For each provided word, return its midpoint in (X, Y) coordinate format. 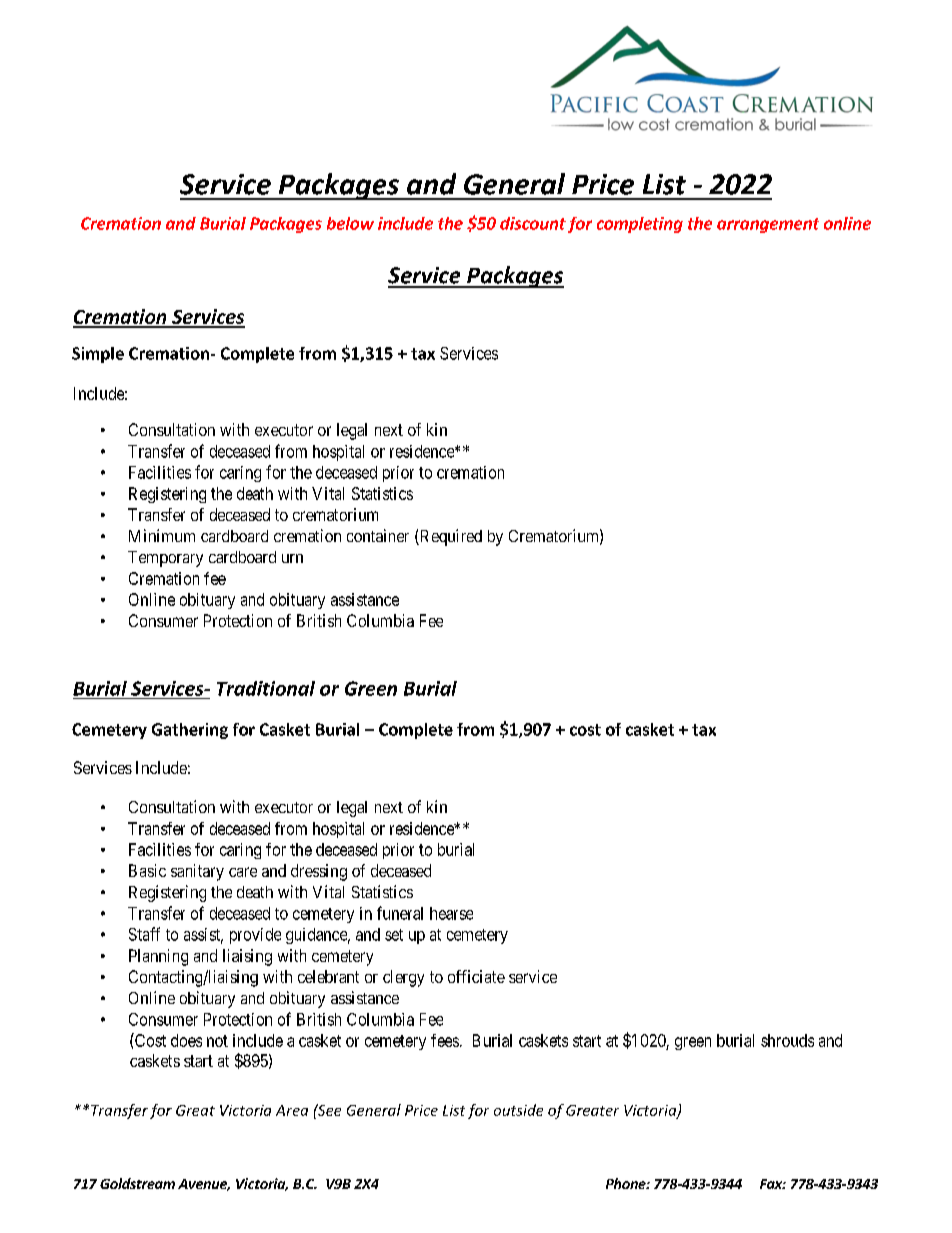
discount (533, 223)
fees (445, 1040)
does (186, 1040)
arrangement (768, 225)
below (350, 223)
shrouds (787, 1040)
